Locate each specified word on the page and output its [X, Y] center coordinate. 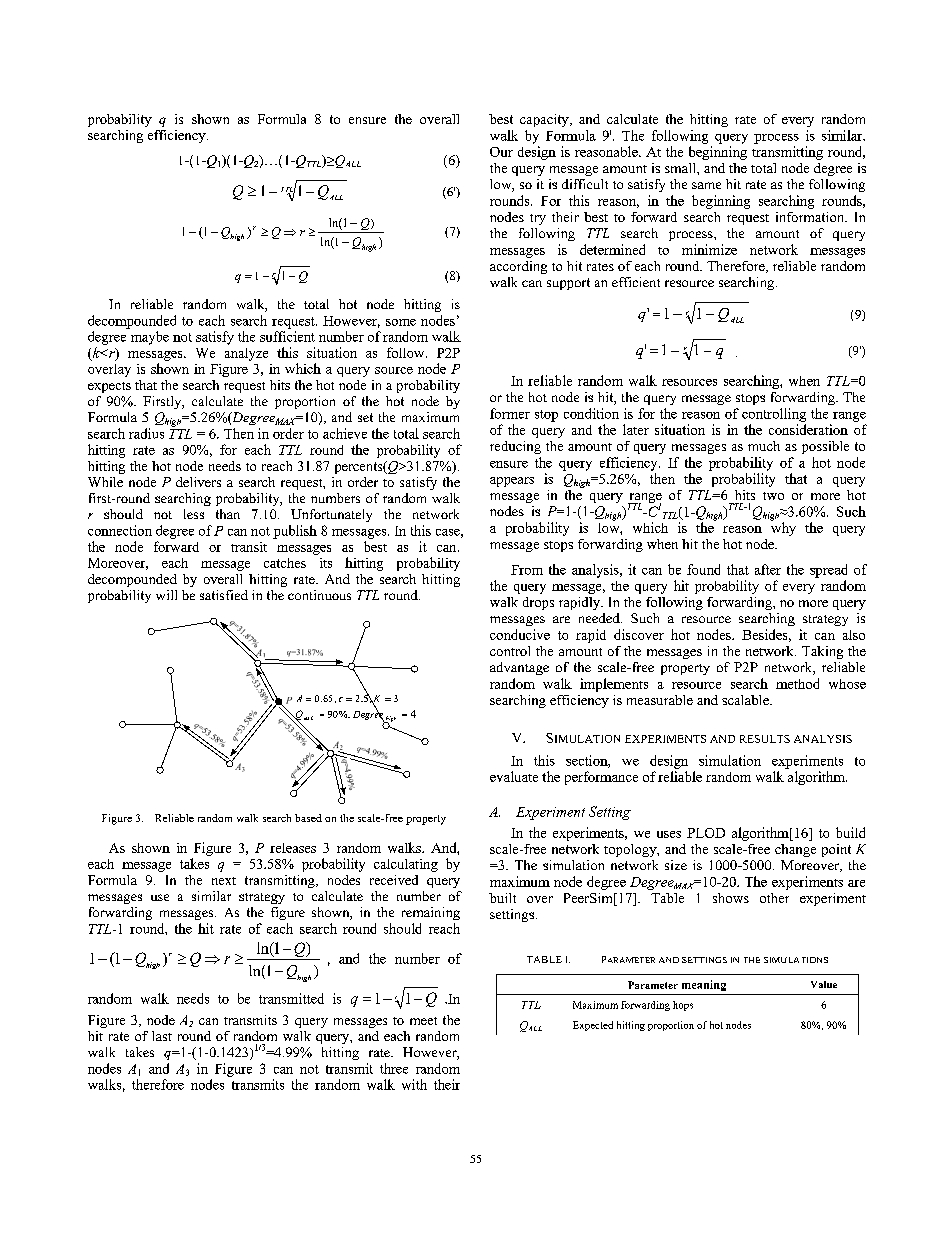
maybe [150, 338]
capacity [545, 120]
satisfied [224, 595]
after [768, 569]
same [706, 185]
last [162, 1036]
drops [538, 603]
